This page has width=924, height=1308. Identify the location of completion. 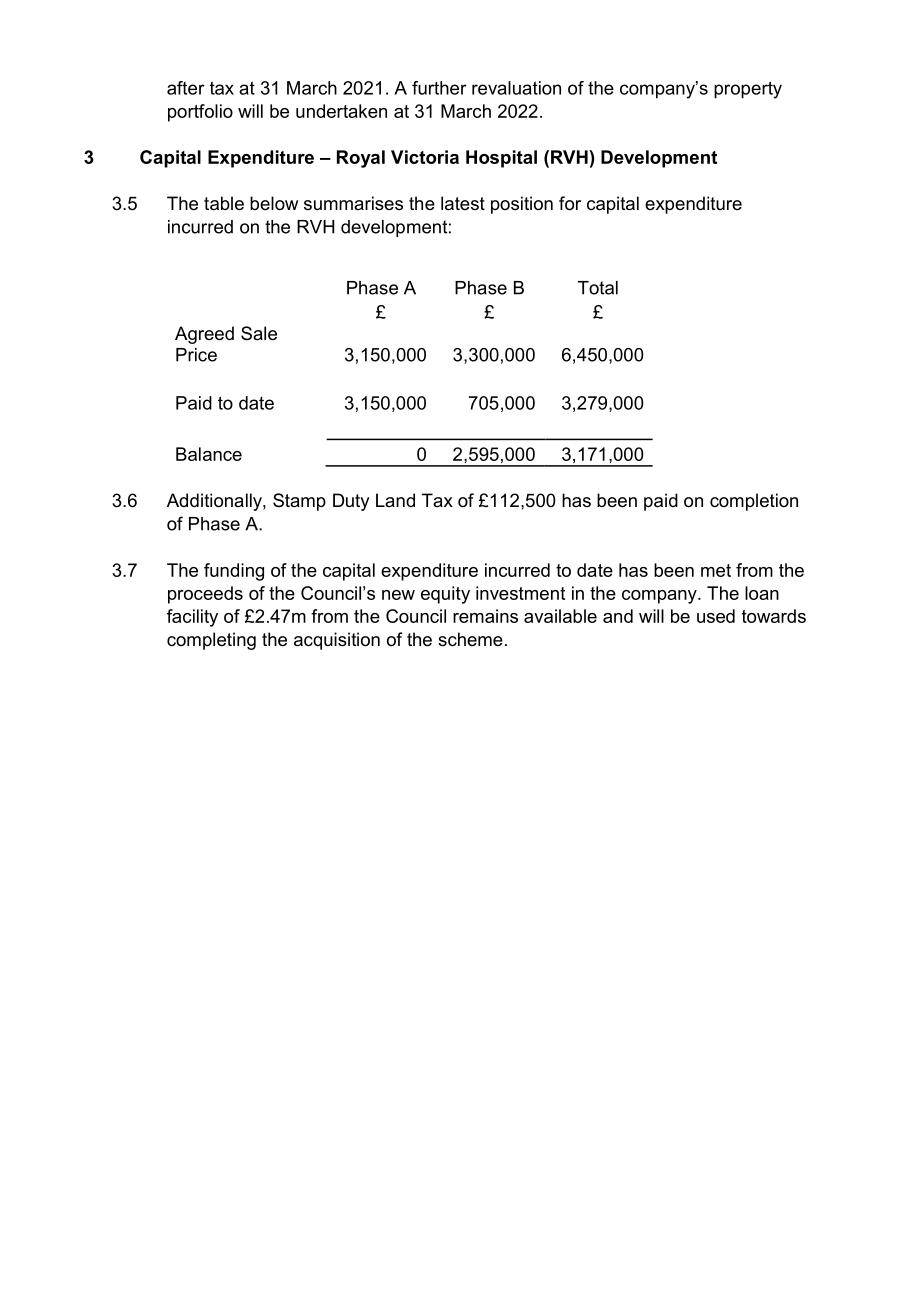
(754, 502).
